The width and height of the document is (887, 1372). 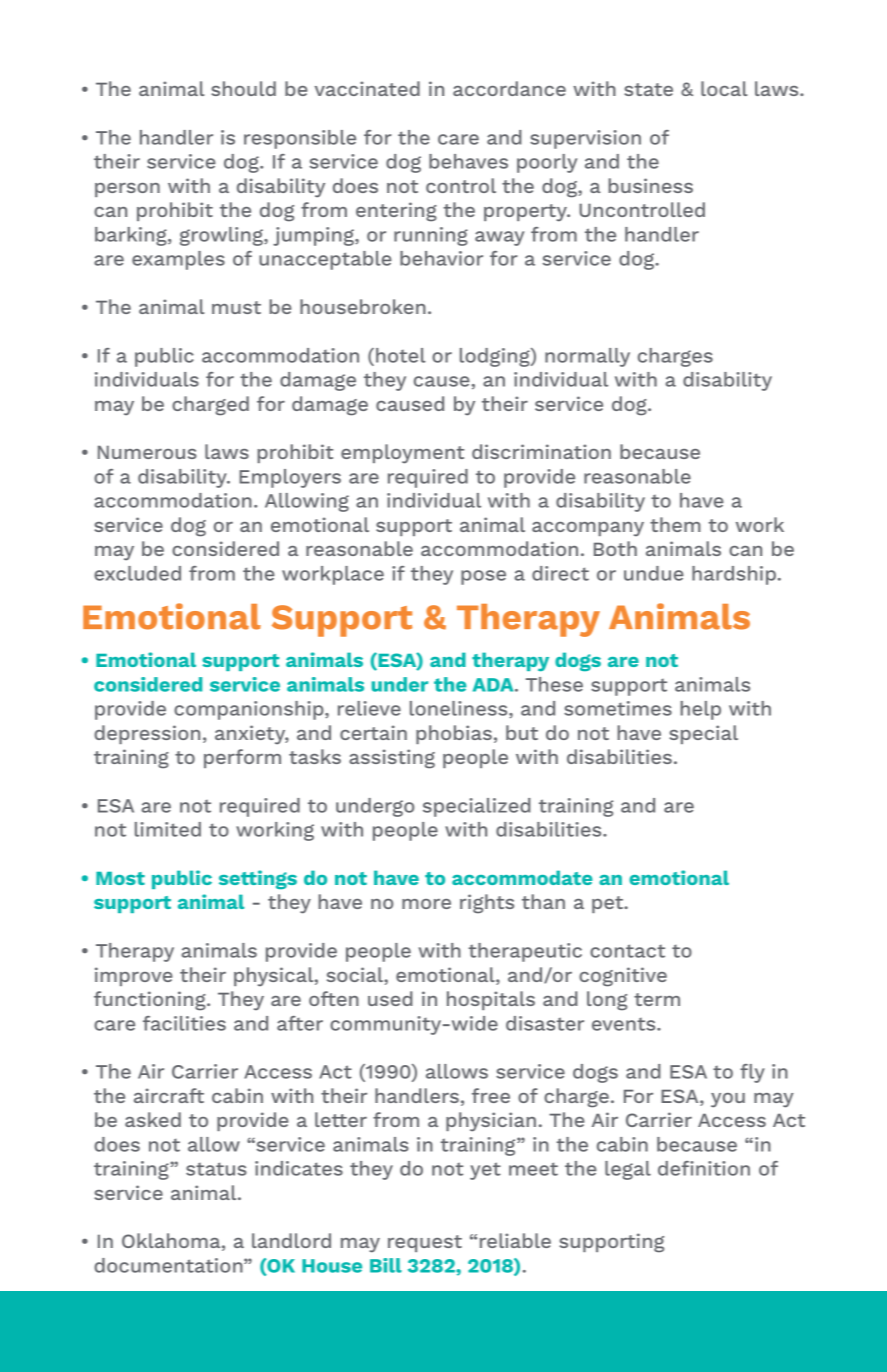 What do you see at coordinates (250, 710) in the document?
I see `companionship` at bounding box center [250, 710].
